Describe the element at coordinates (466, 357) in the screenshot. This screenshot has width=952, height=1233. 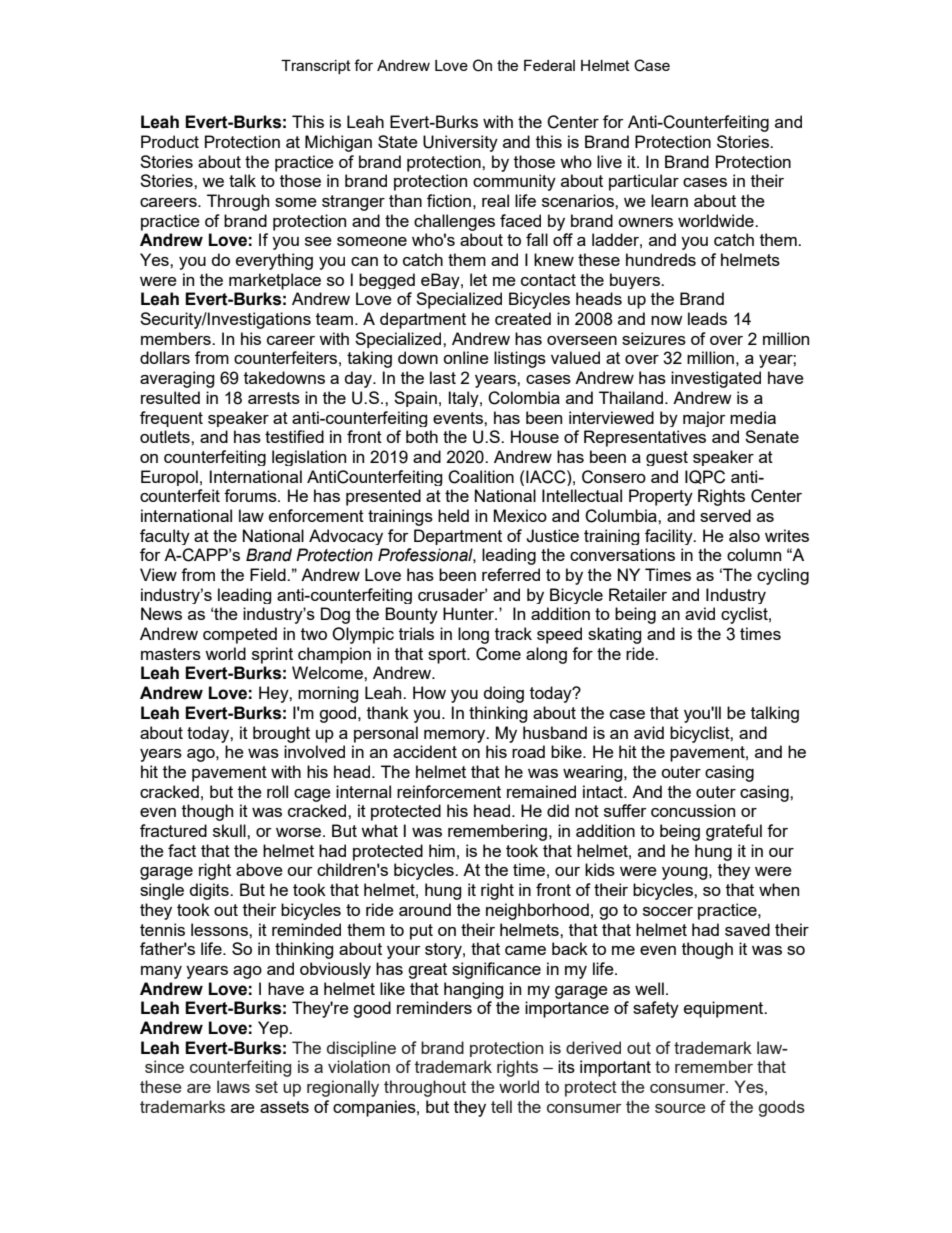
I see `online` at that location.
